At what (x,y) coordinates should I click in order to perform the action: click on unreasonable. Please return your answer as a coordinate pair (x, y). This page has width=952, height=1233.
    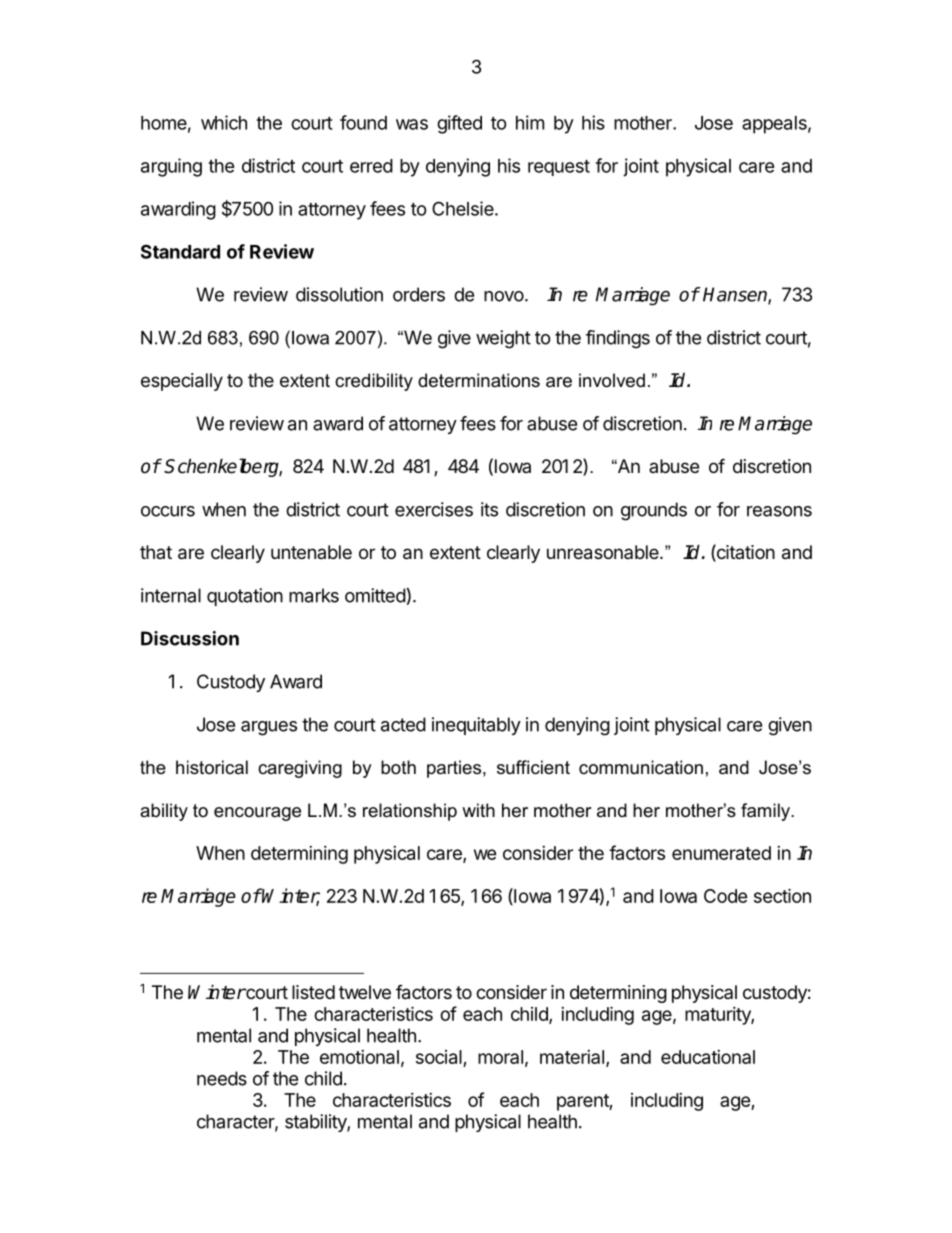
    Looking at the image, I should click on (604, 552).
